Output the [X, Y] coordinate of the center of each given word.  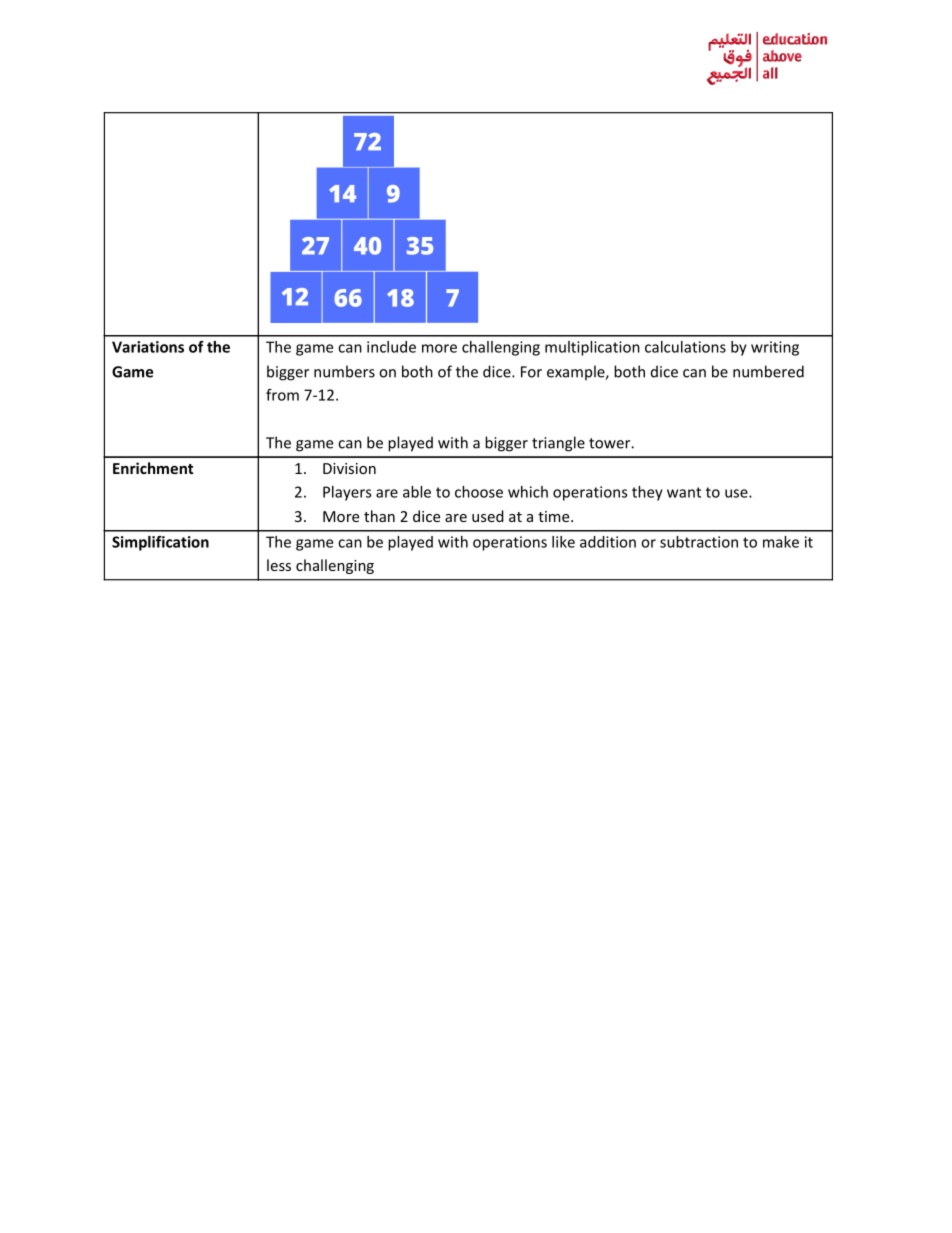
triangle [558, 444]
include [391, 347]
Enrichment [153, 468]
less [279, 565]
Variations [148, 347]
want [684, 492]
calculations [685, 347]
